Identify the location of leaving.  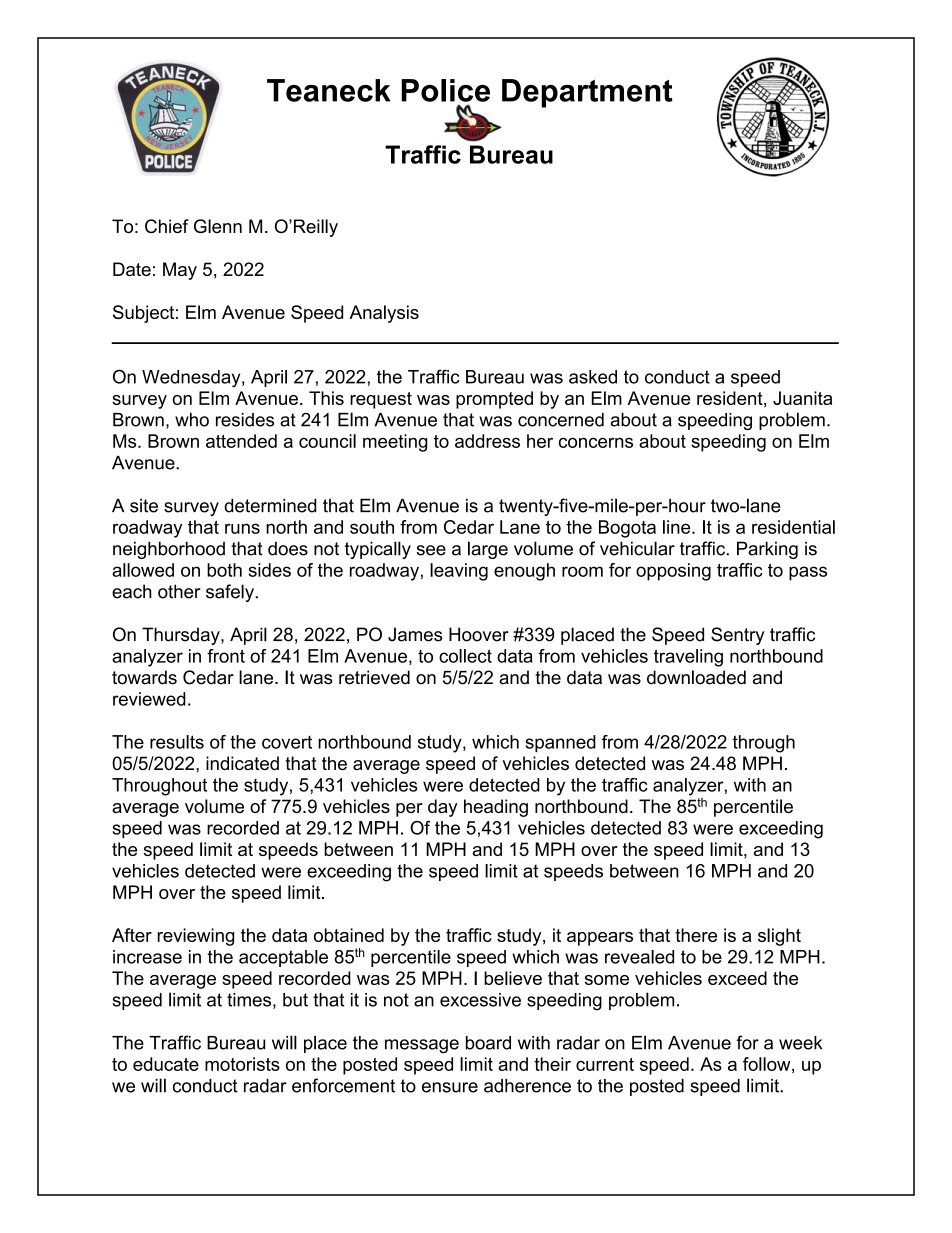
(459, 572).
